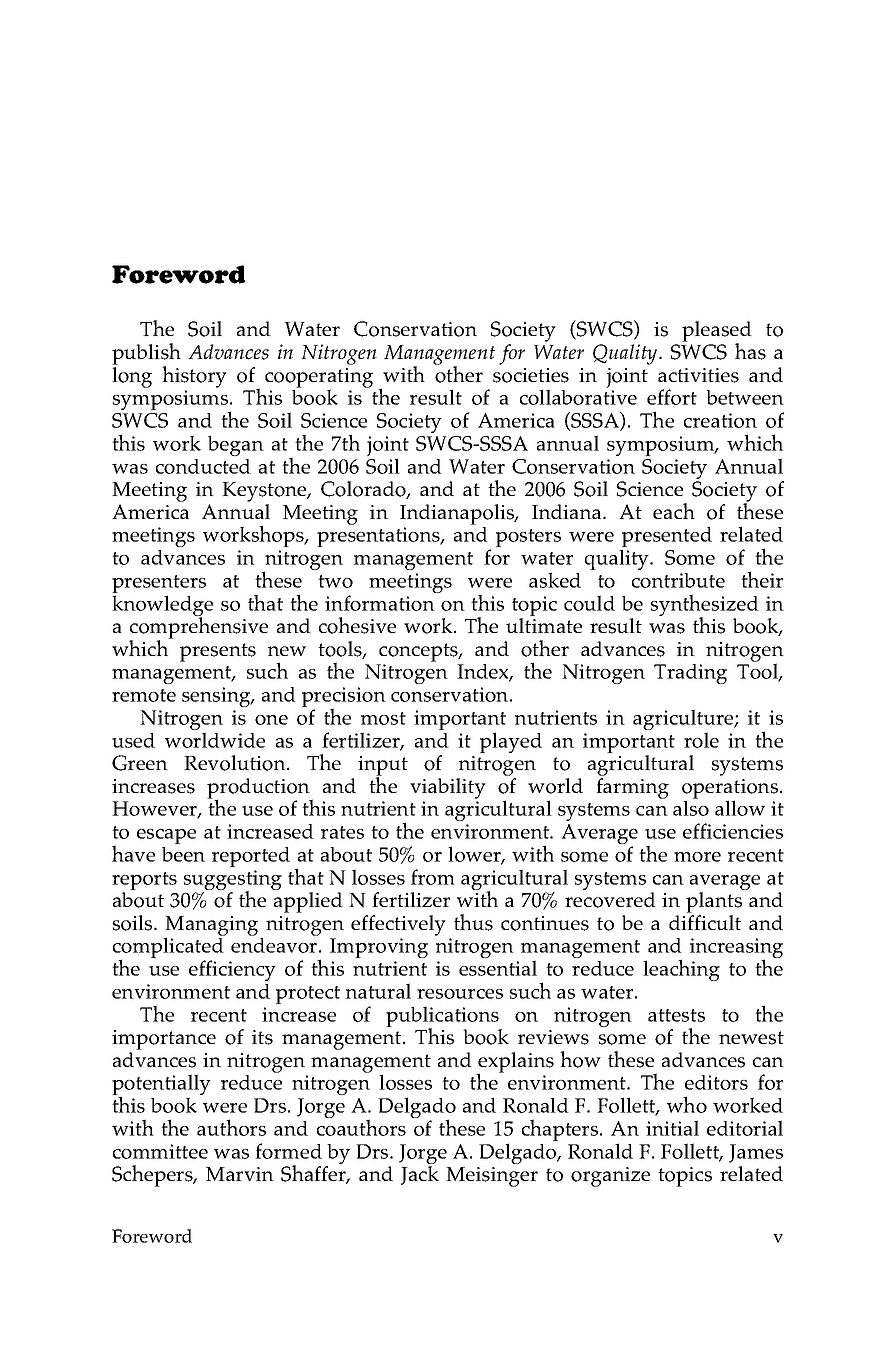  I want to click on societies, so click(531, 375).
